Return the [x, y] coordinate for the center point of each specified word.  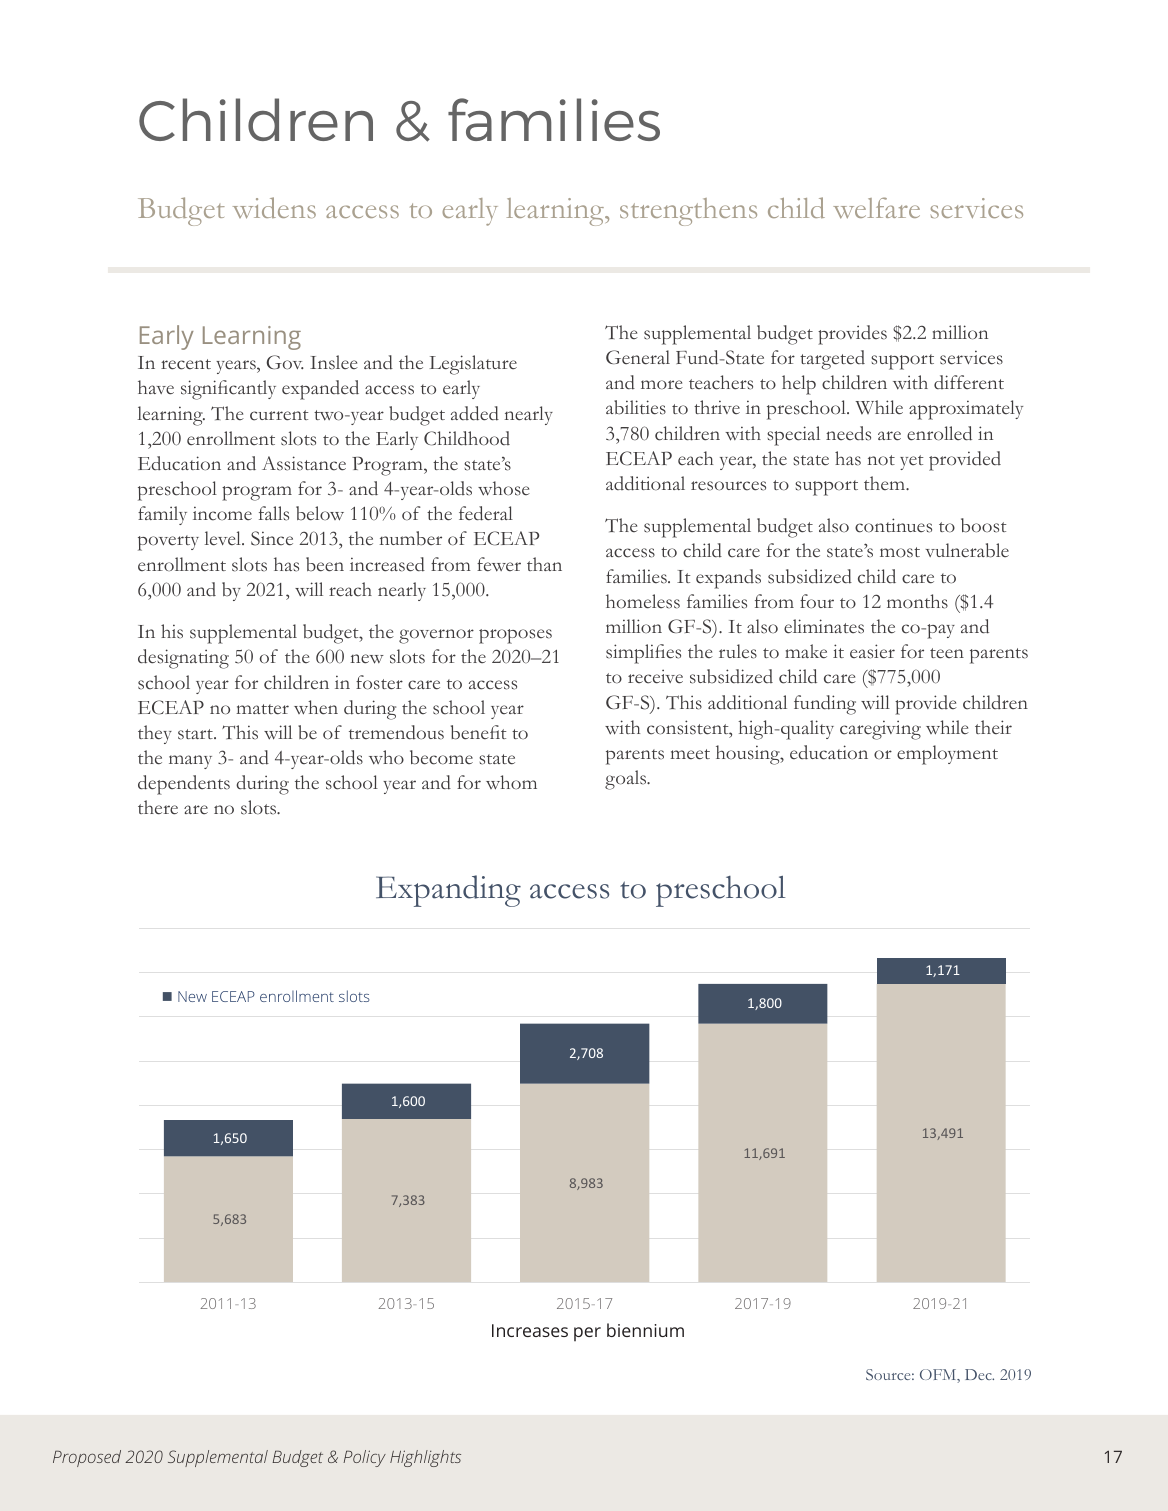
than [544, 564]
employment [947, 755]
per [587, 1334]
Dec [979, 1374]
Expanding [448, 891]
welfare [876, 208]
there [158, 807]
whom [511, 782]
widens [274, 208]
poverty [168, 543]
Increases [530, 1330]
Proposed [87, 1458]
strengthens [688, 212]
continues [893, 525]
